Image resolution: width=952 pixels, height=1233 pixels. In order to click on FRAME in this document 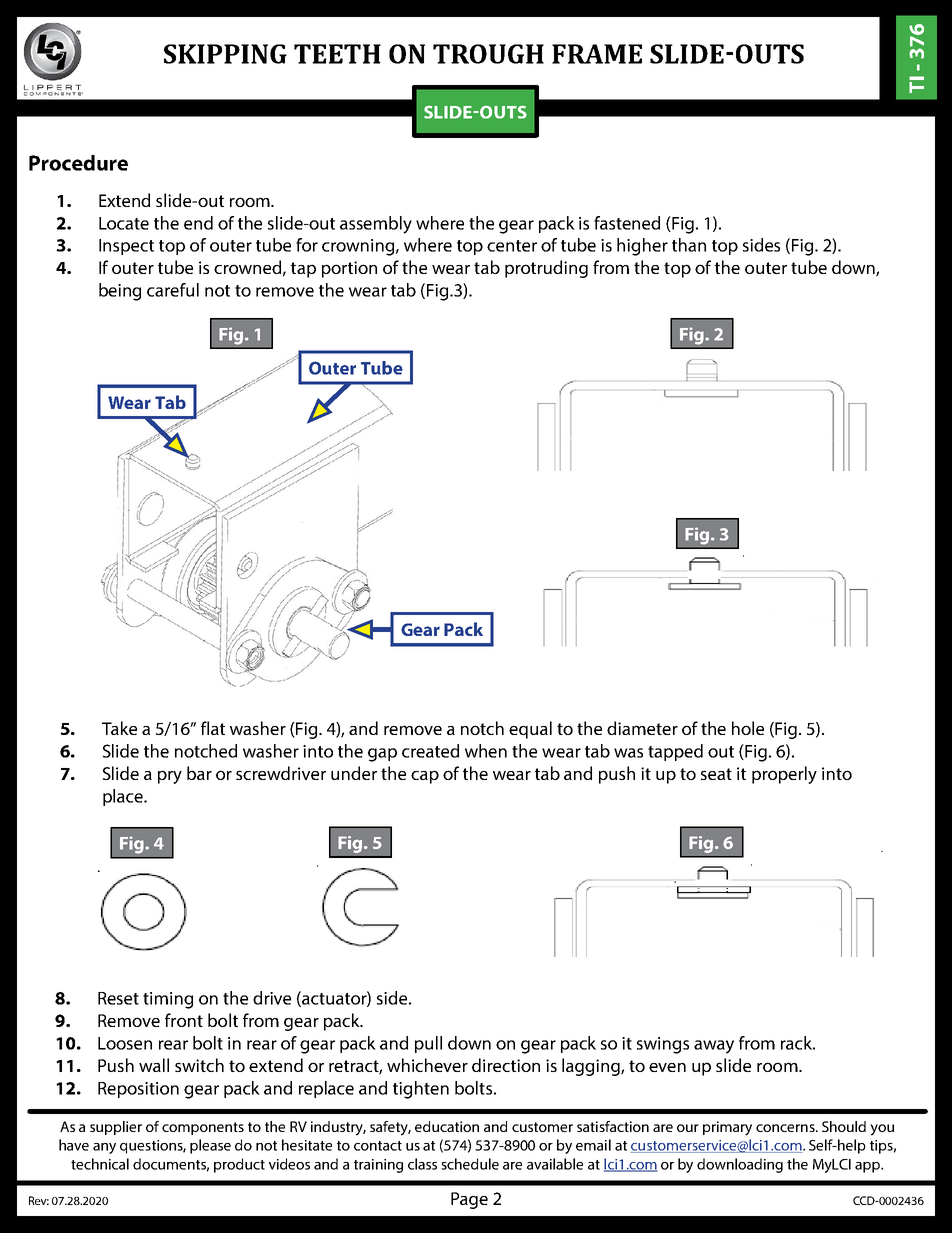, I will do `click(597, 54)`.
